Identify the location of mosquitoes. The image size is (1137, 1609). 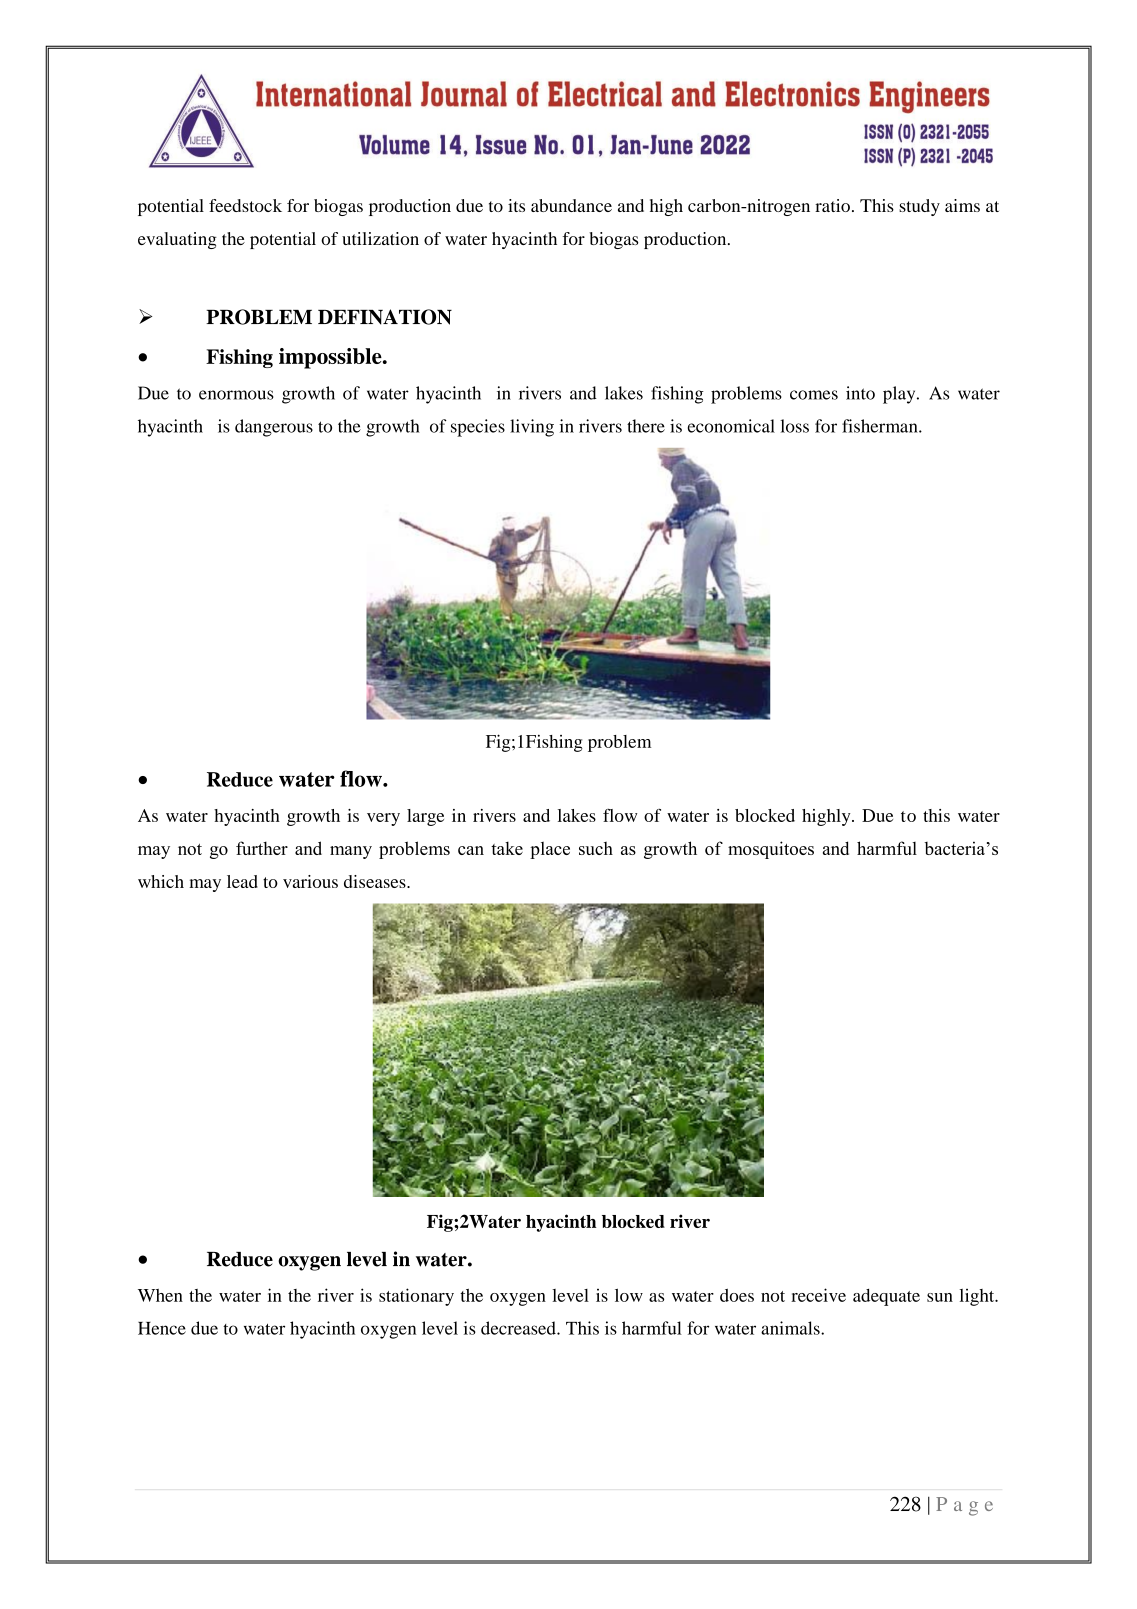
(771, 850).
